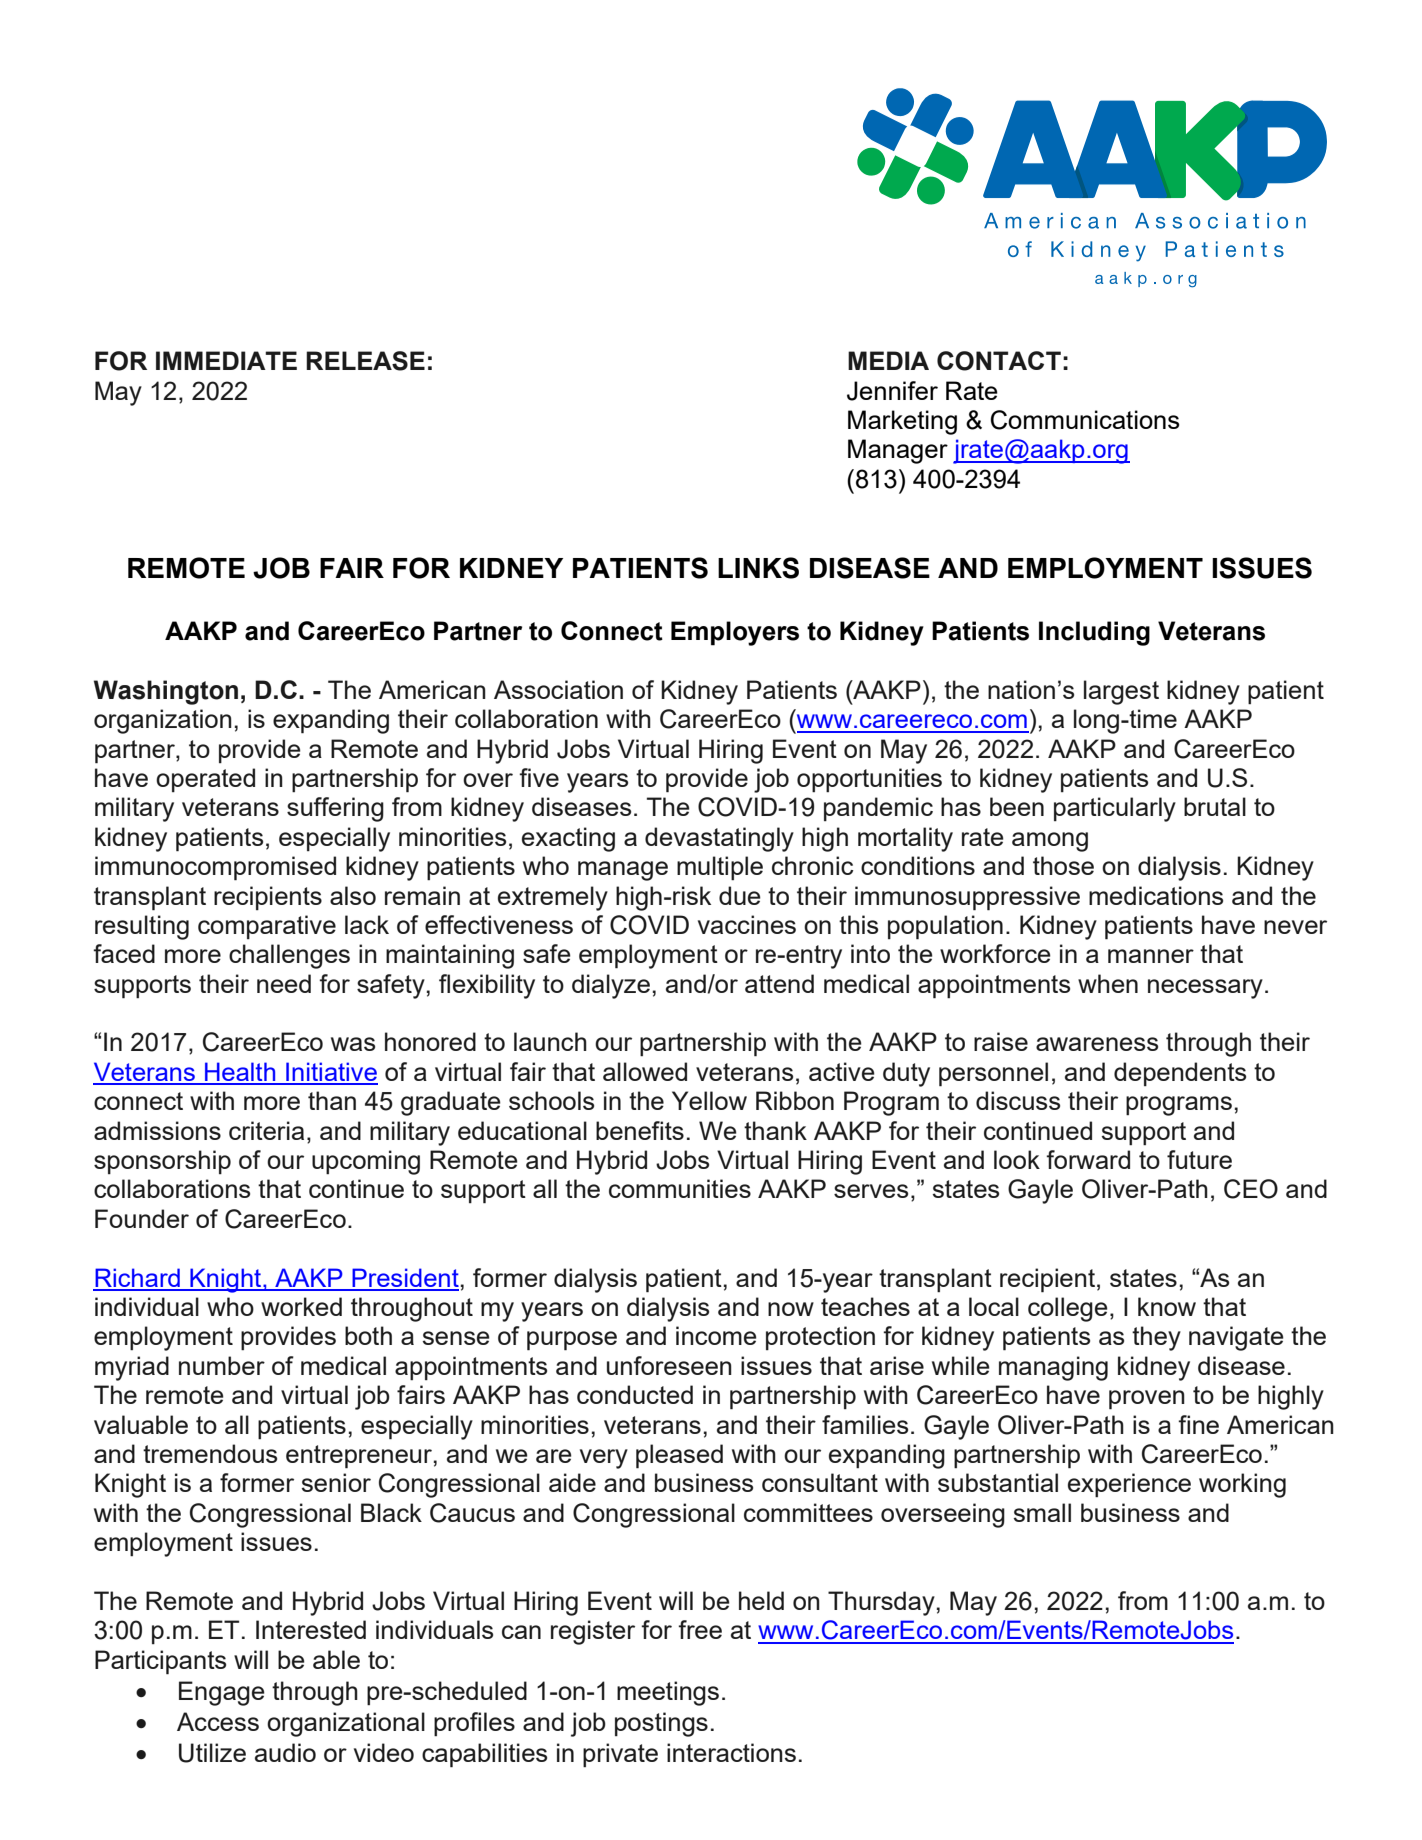 The width and height of the document is (1422, 1840). Describe the element at coordinates (218, 1721) in the document. I see `Access` at that location.
